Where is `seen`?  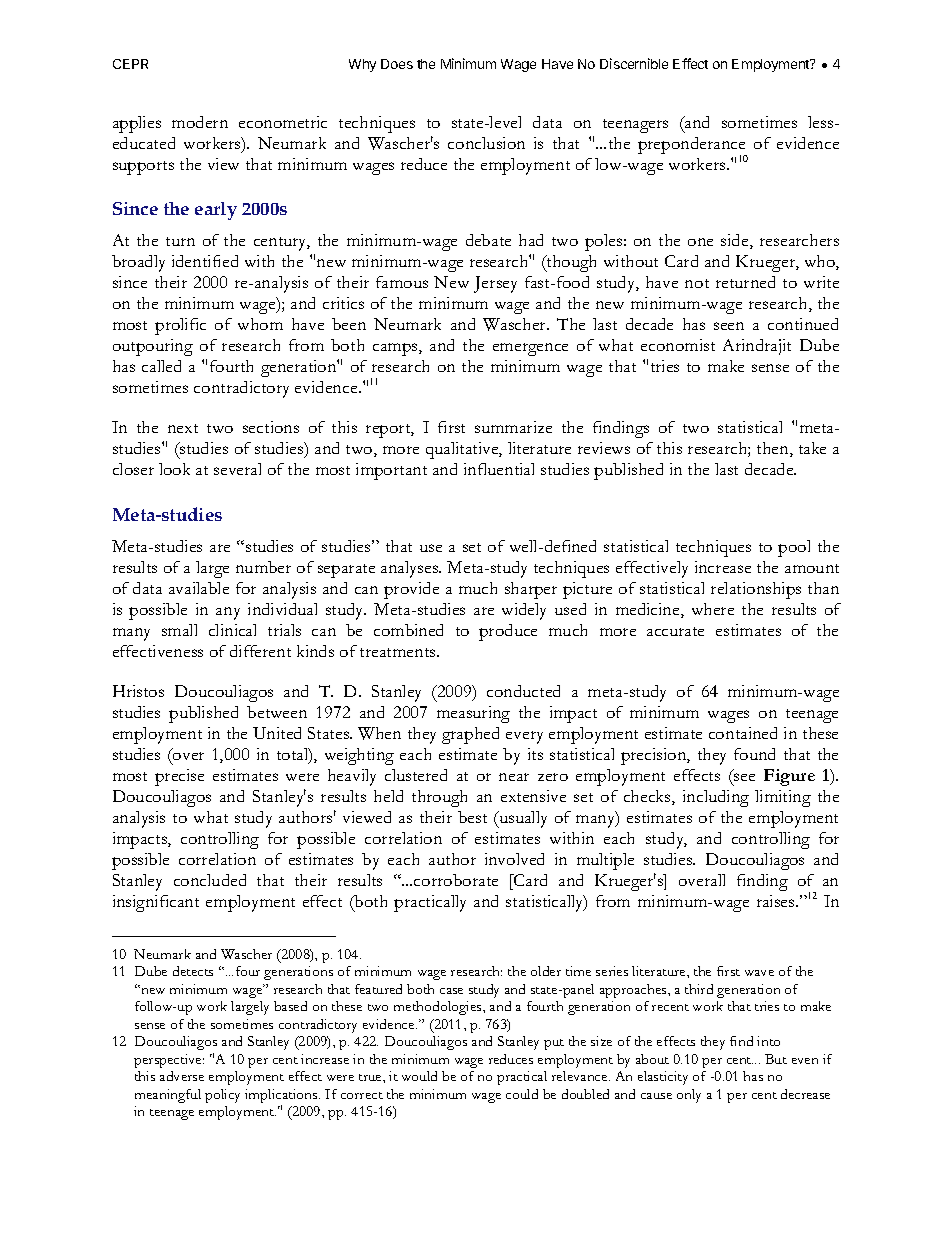 seen is located at coordinates (729, 326).
